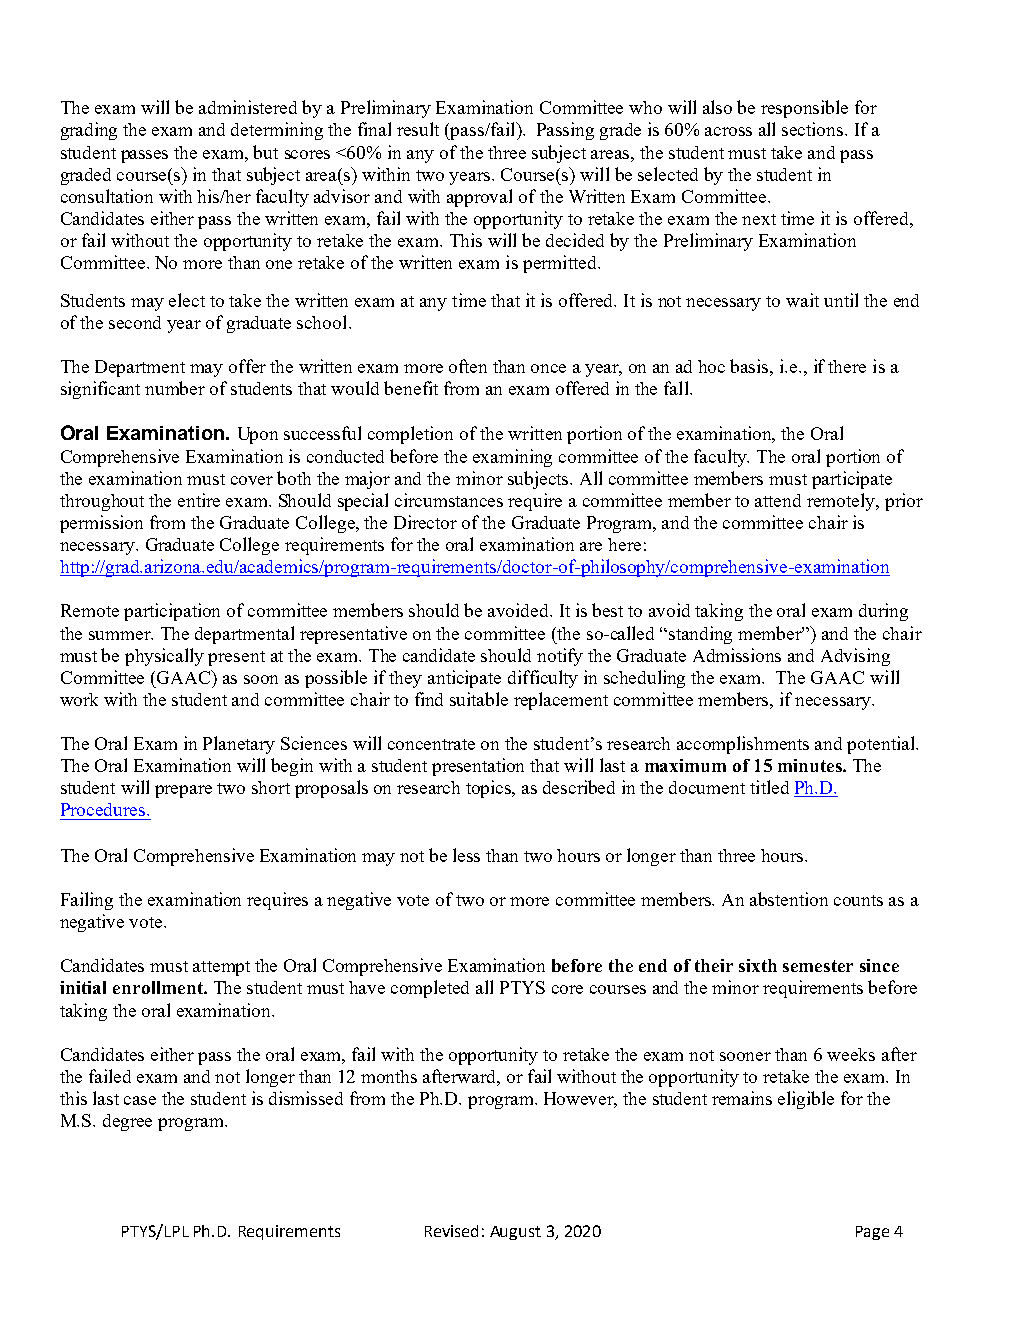 This document has width=1024, height=1325. What do you see at coordinates (778, 500) in the document?
I see `attend` at bounding box center [778, 500].
